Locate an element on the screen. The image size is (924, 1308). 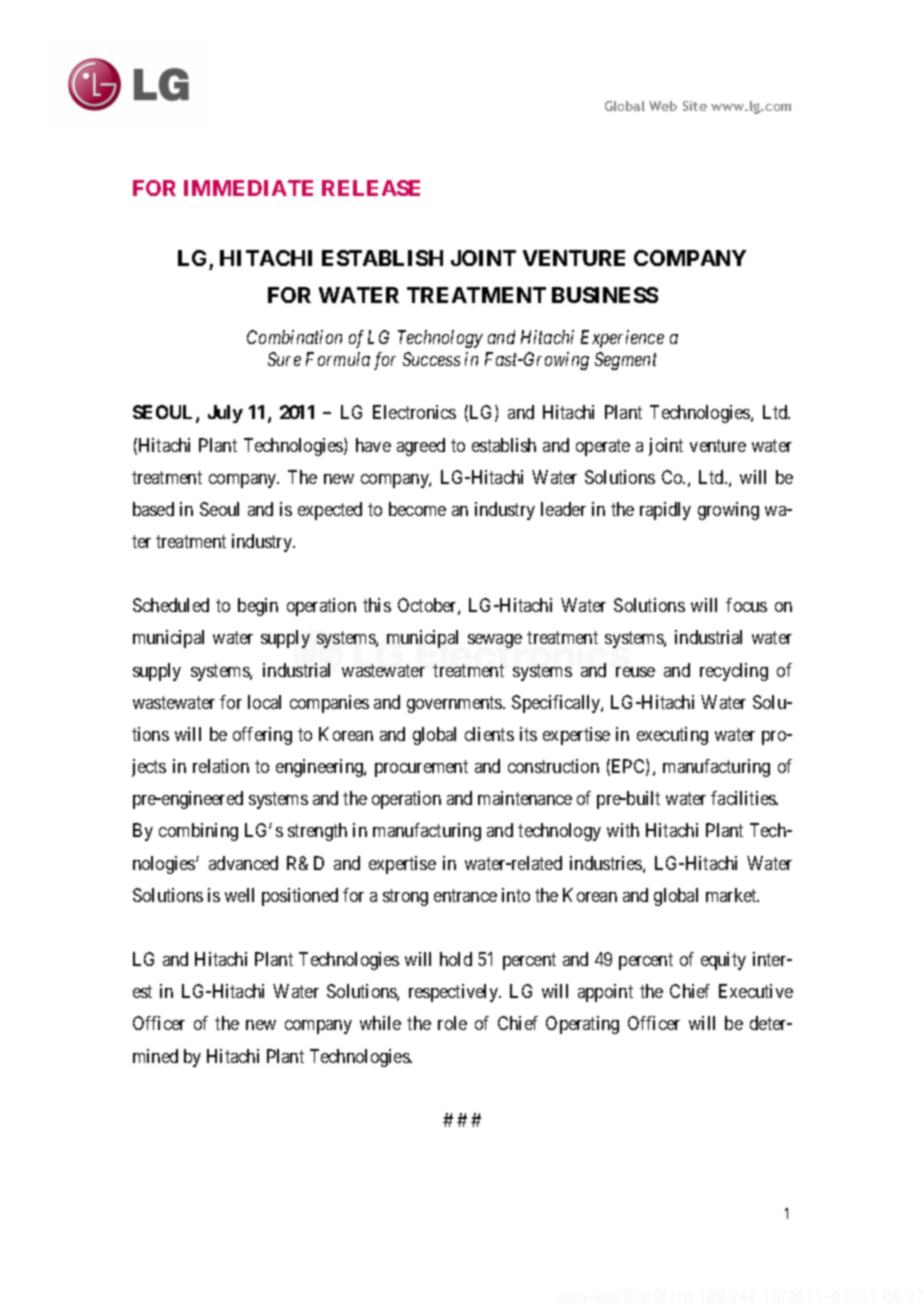
RELEASE is located at coordinates (371, 188).
